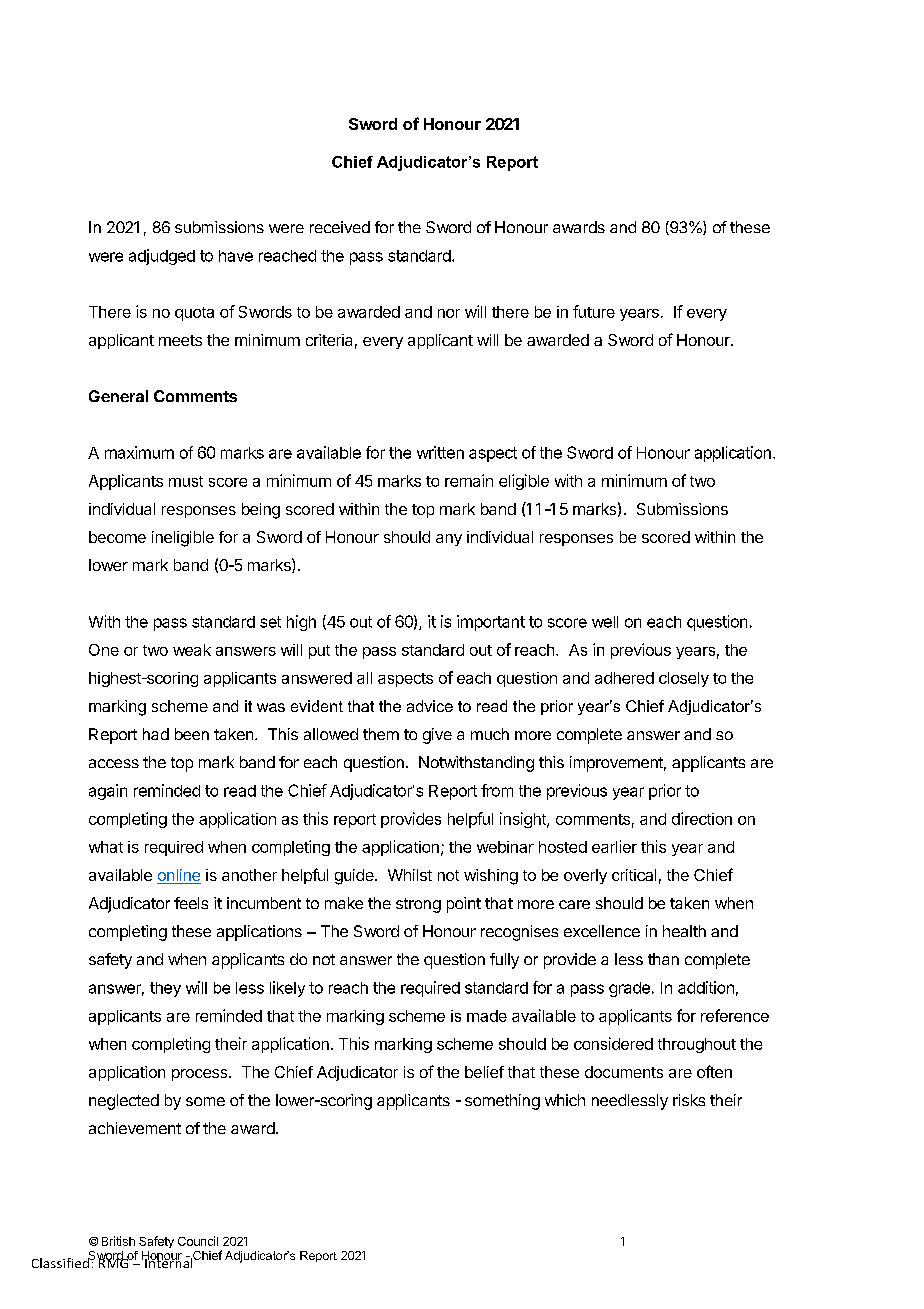  I want to click on received, so click(340, 227).
